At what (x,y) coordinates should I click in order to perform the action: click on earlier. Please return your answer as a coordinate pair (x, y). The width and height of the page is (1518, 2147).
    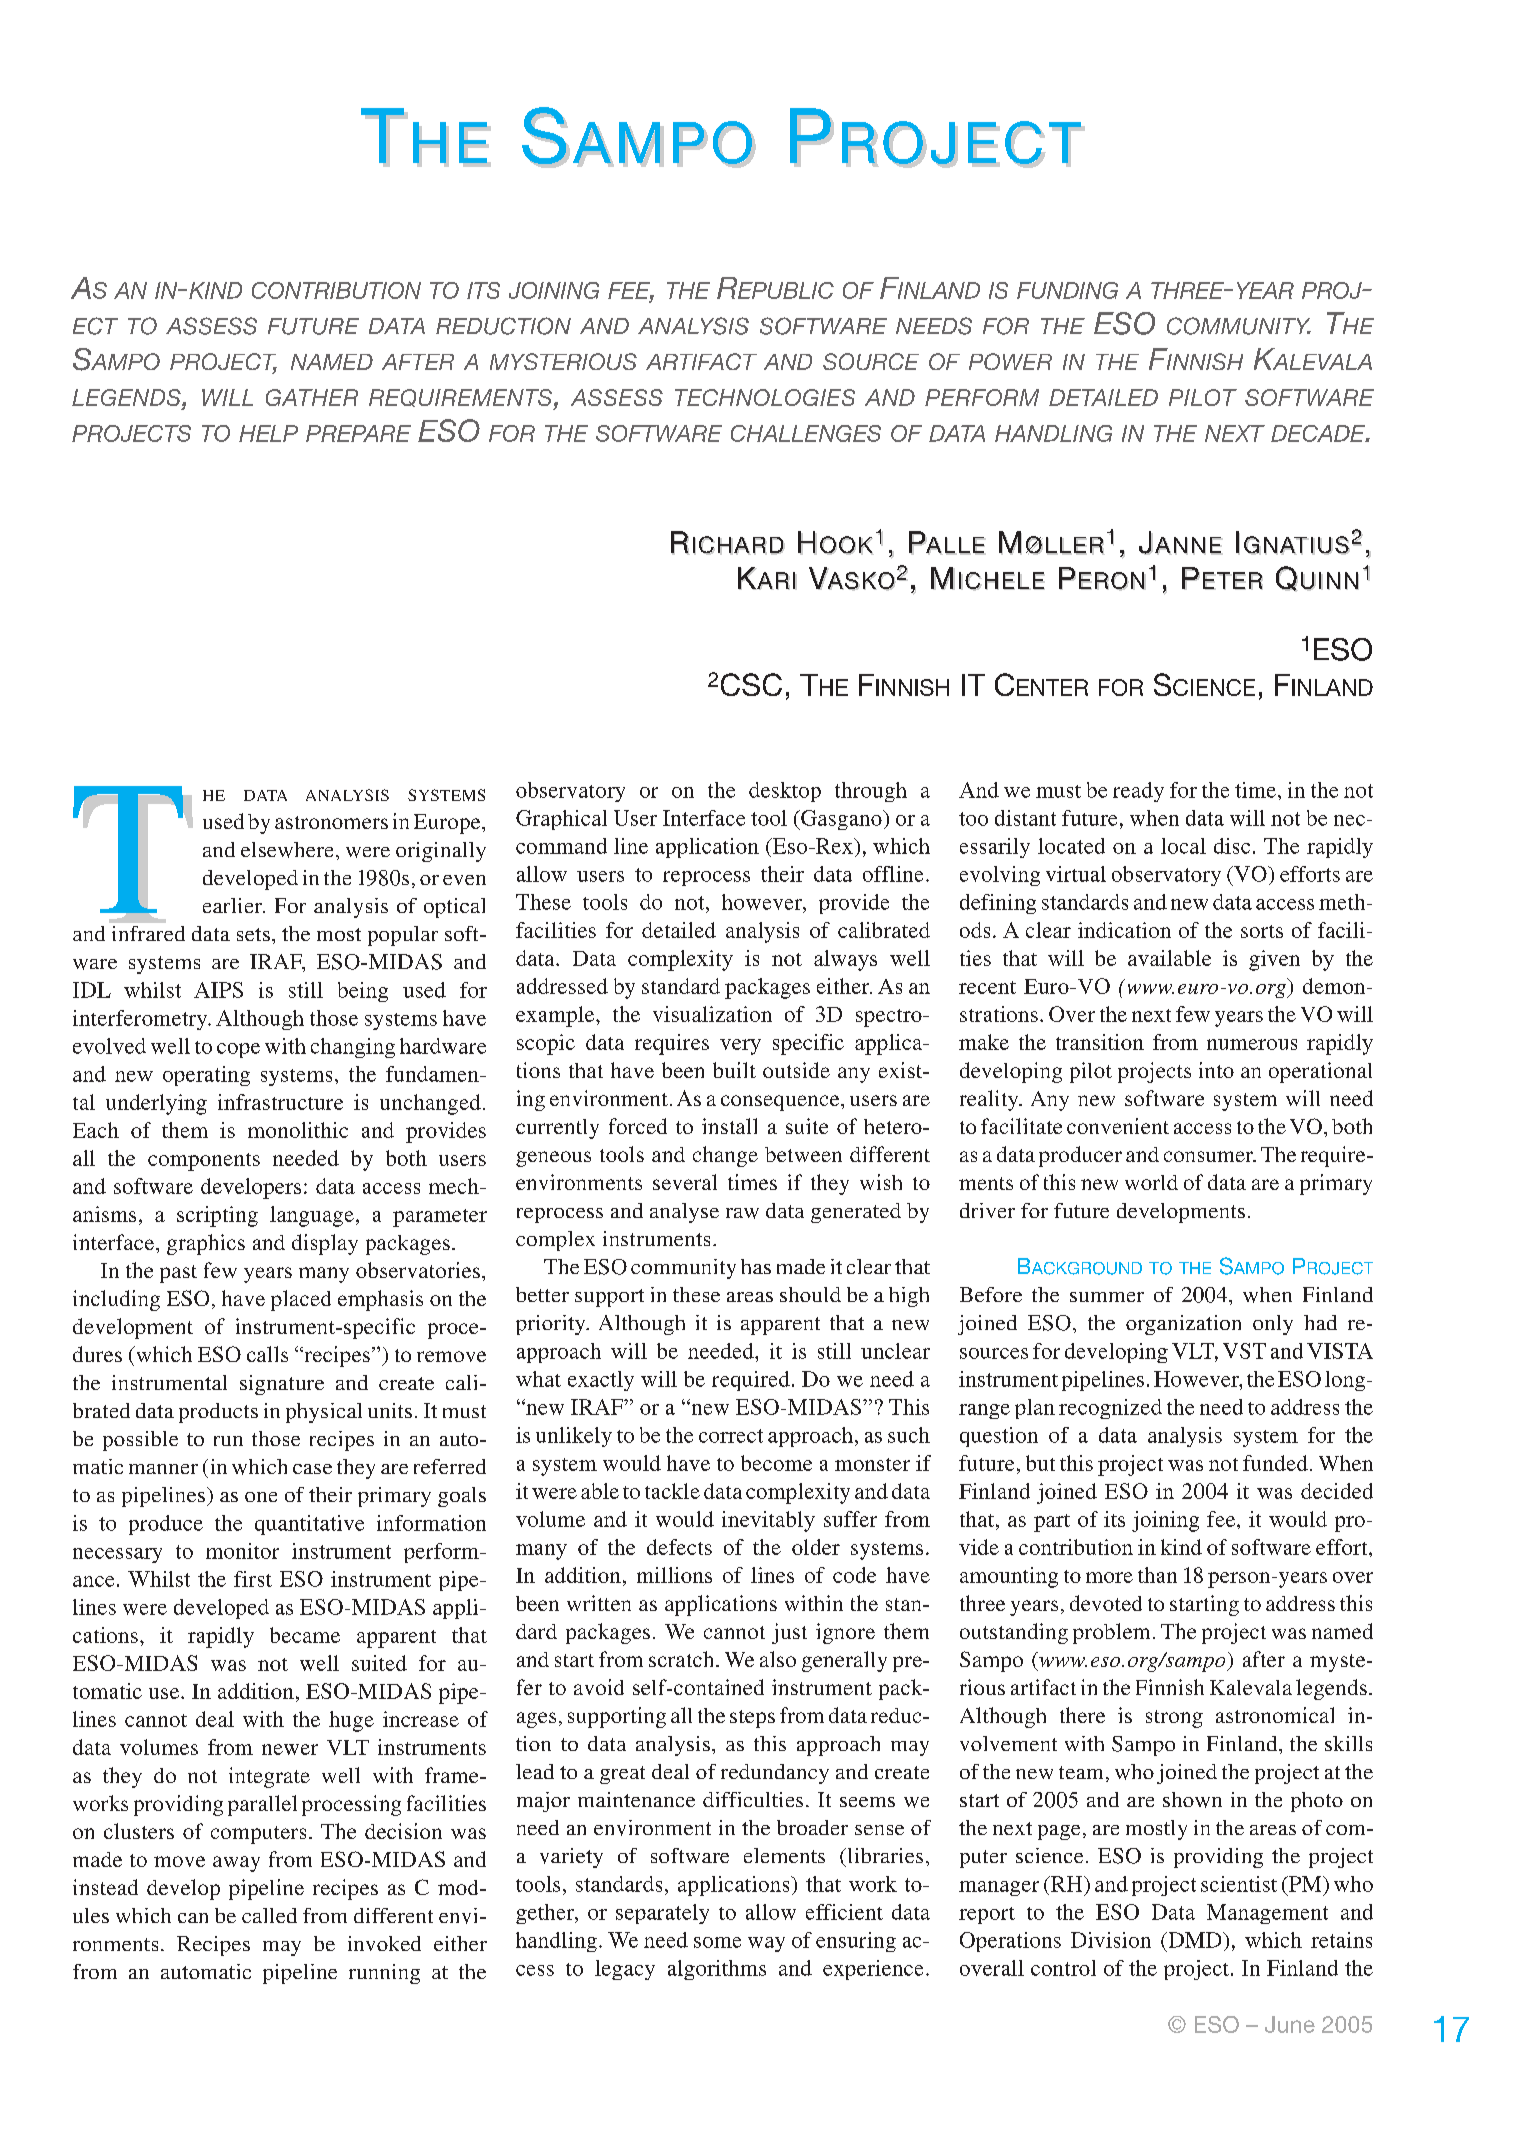
    Looking at the image, I should click on (234, 905).
